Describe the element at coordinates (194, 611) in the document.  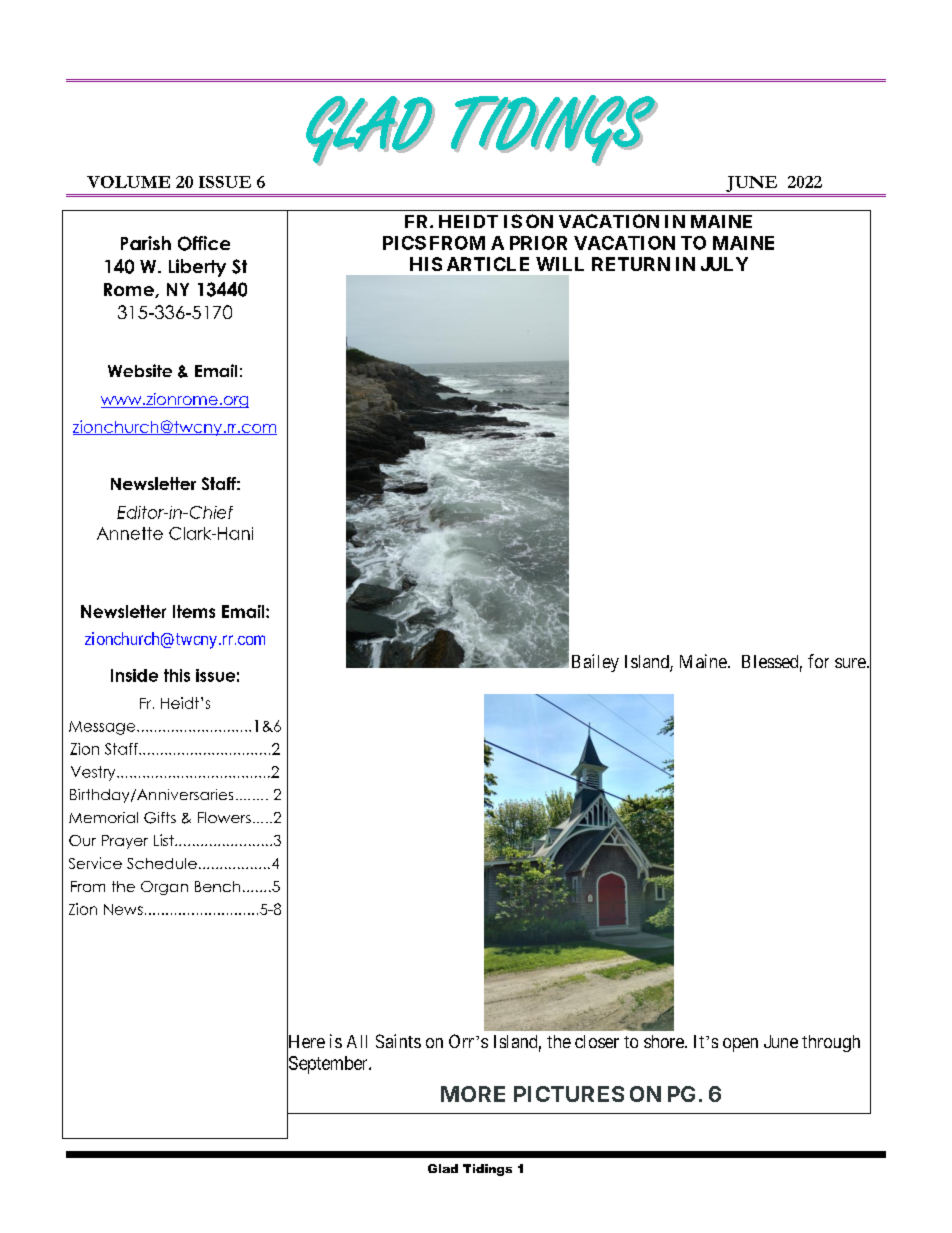
I see `Items` at that location.
